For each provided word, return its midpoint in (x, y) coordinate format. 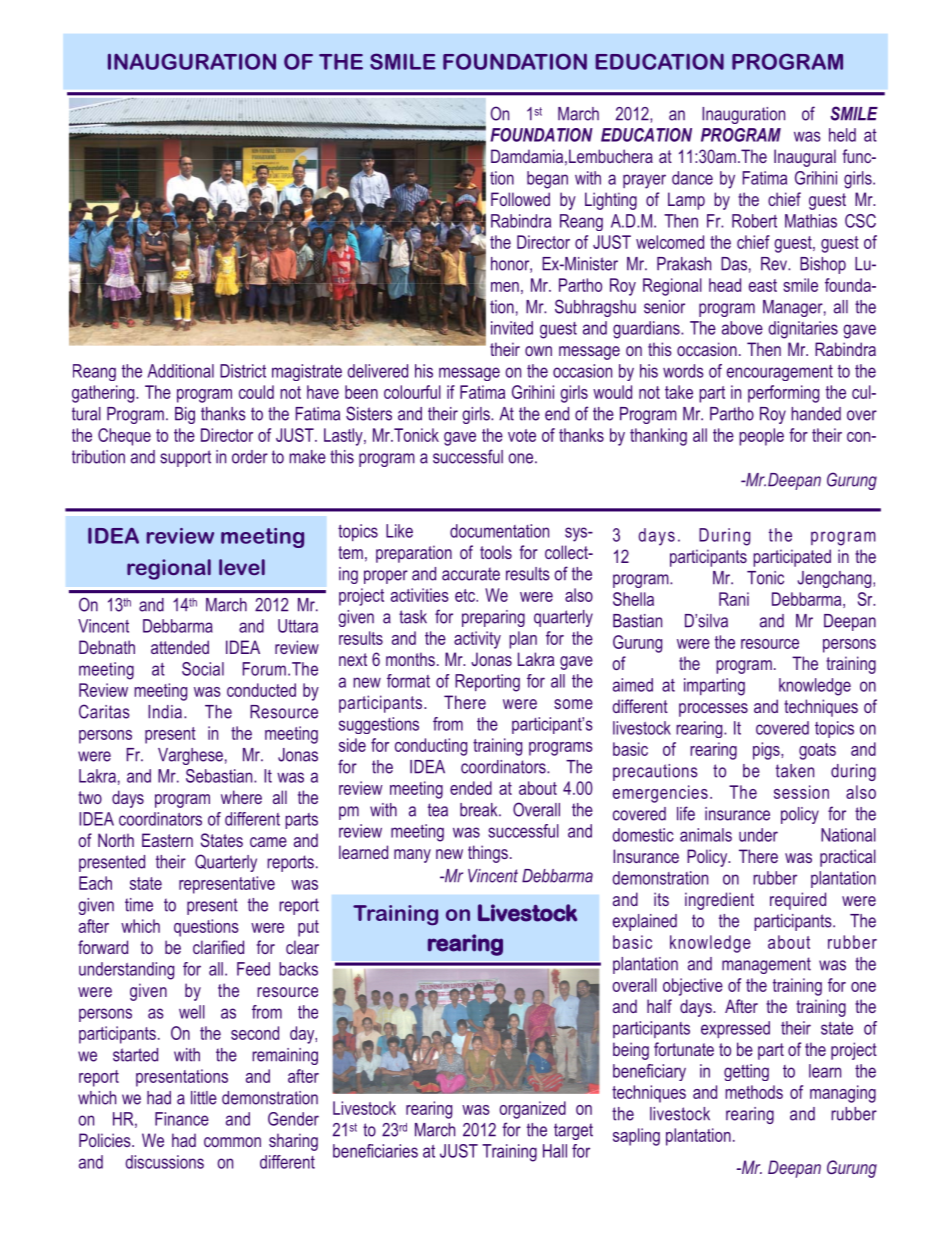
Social (203, 669)
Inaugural (805, 158)
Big (185, 415)
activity (477, 640)
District (243, 371)
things (488, 854)
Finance (182, 1119)
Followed (520, 199)
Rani (734, 599)
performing (783, 394)
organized (532, 1110)
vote (522, 435)
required (798, 901)
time (139, 905)
